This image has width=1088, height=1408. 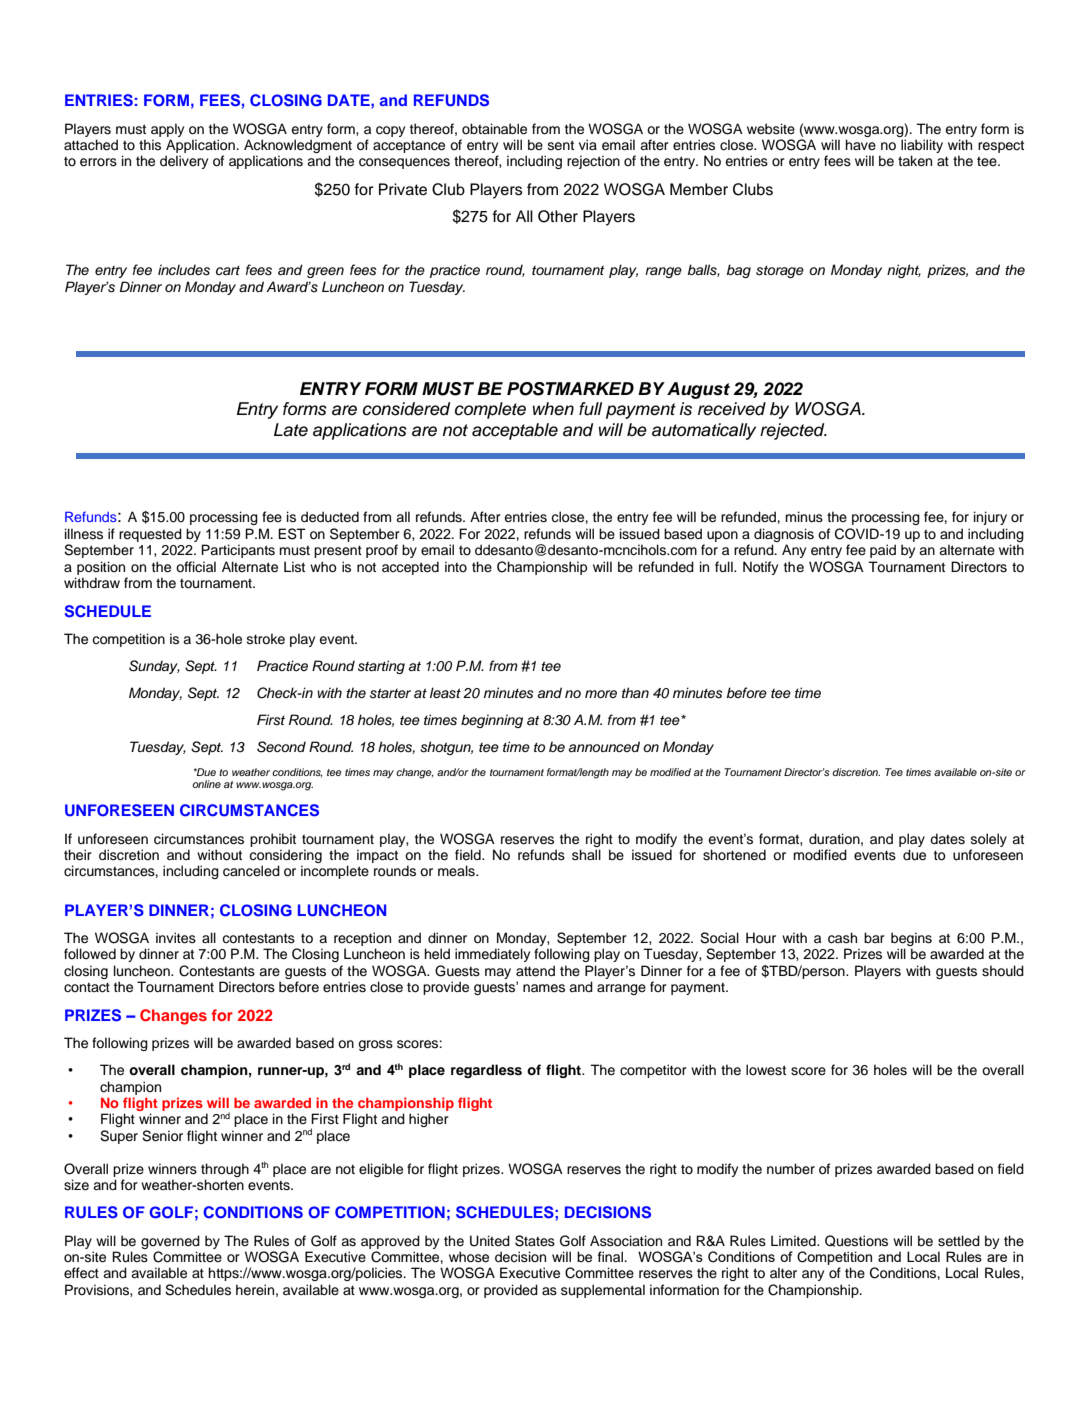 I want to click on canceled, so click(x=251, y=871).
